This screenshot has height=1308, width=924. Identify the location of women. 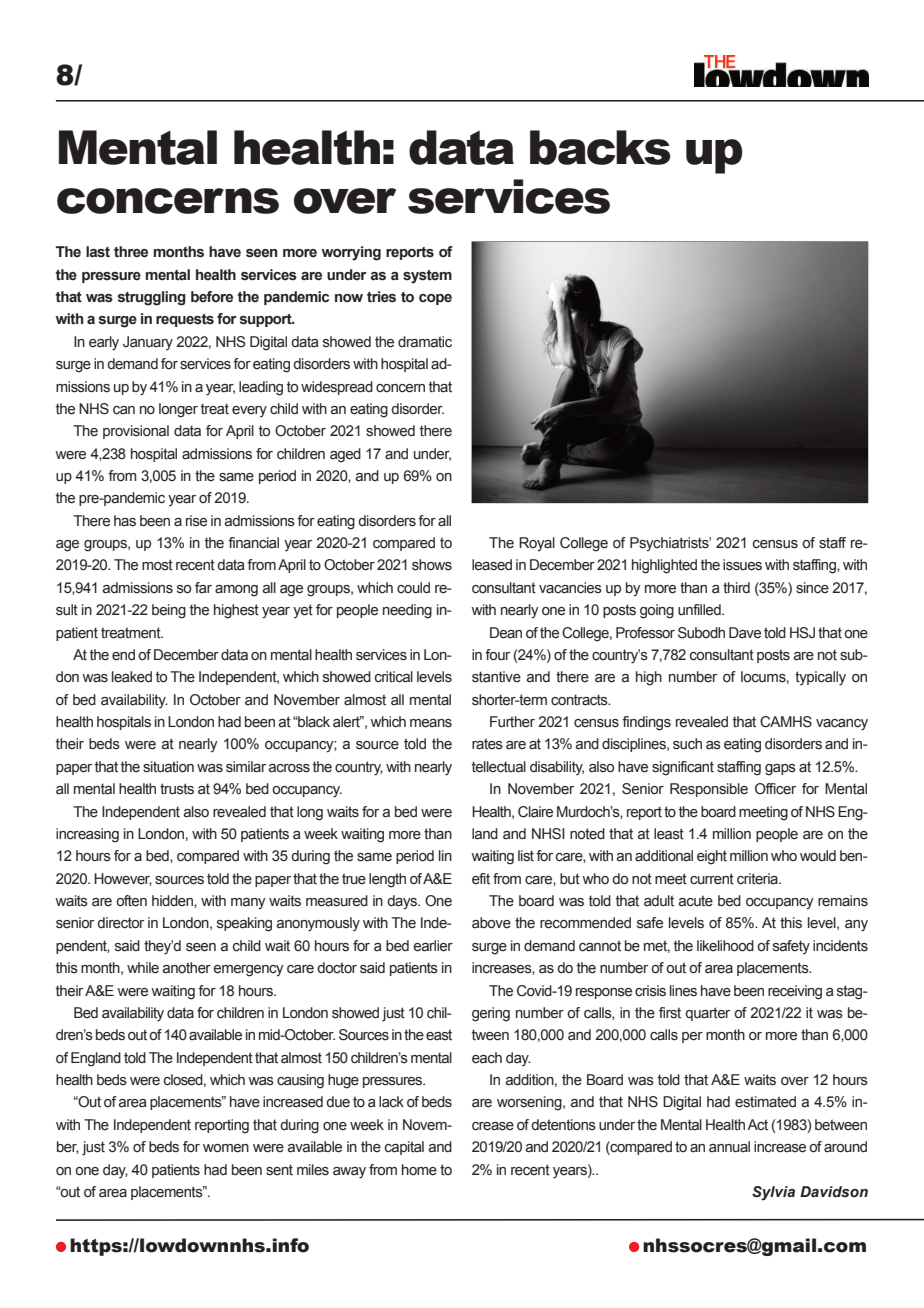
(226, 1148).
